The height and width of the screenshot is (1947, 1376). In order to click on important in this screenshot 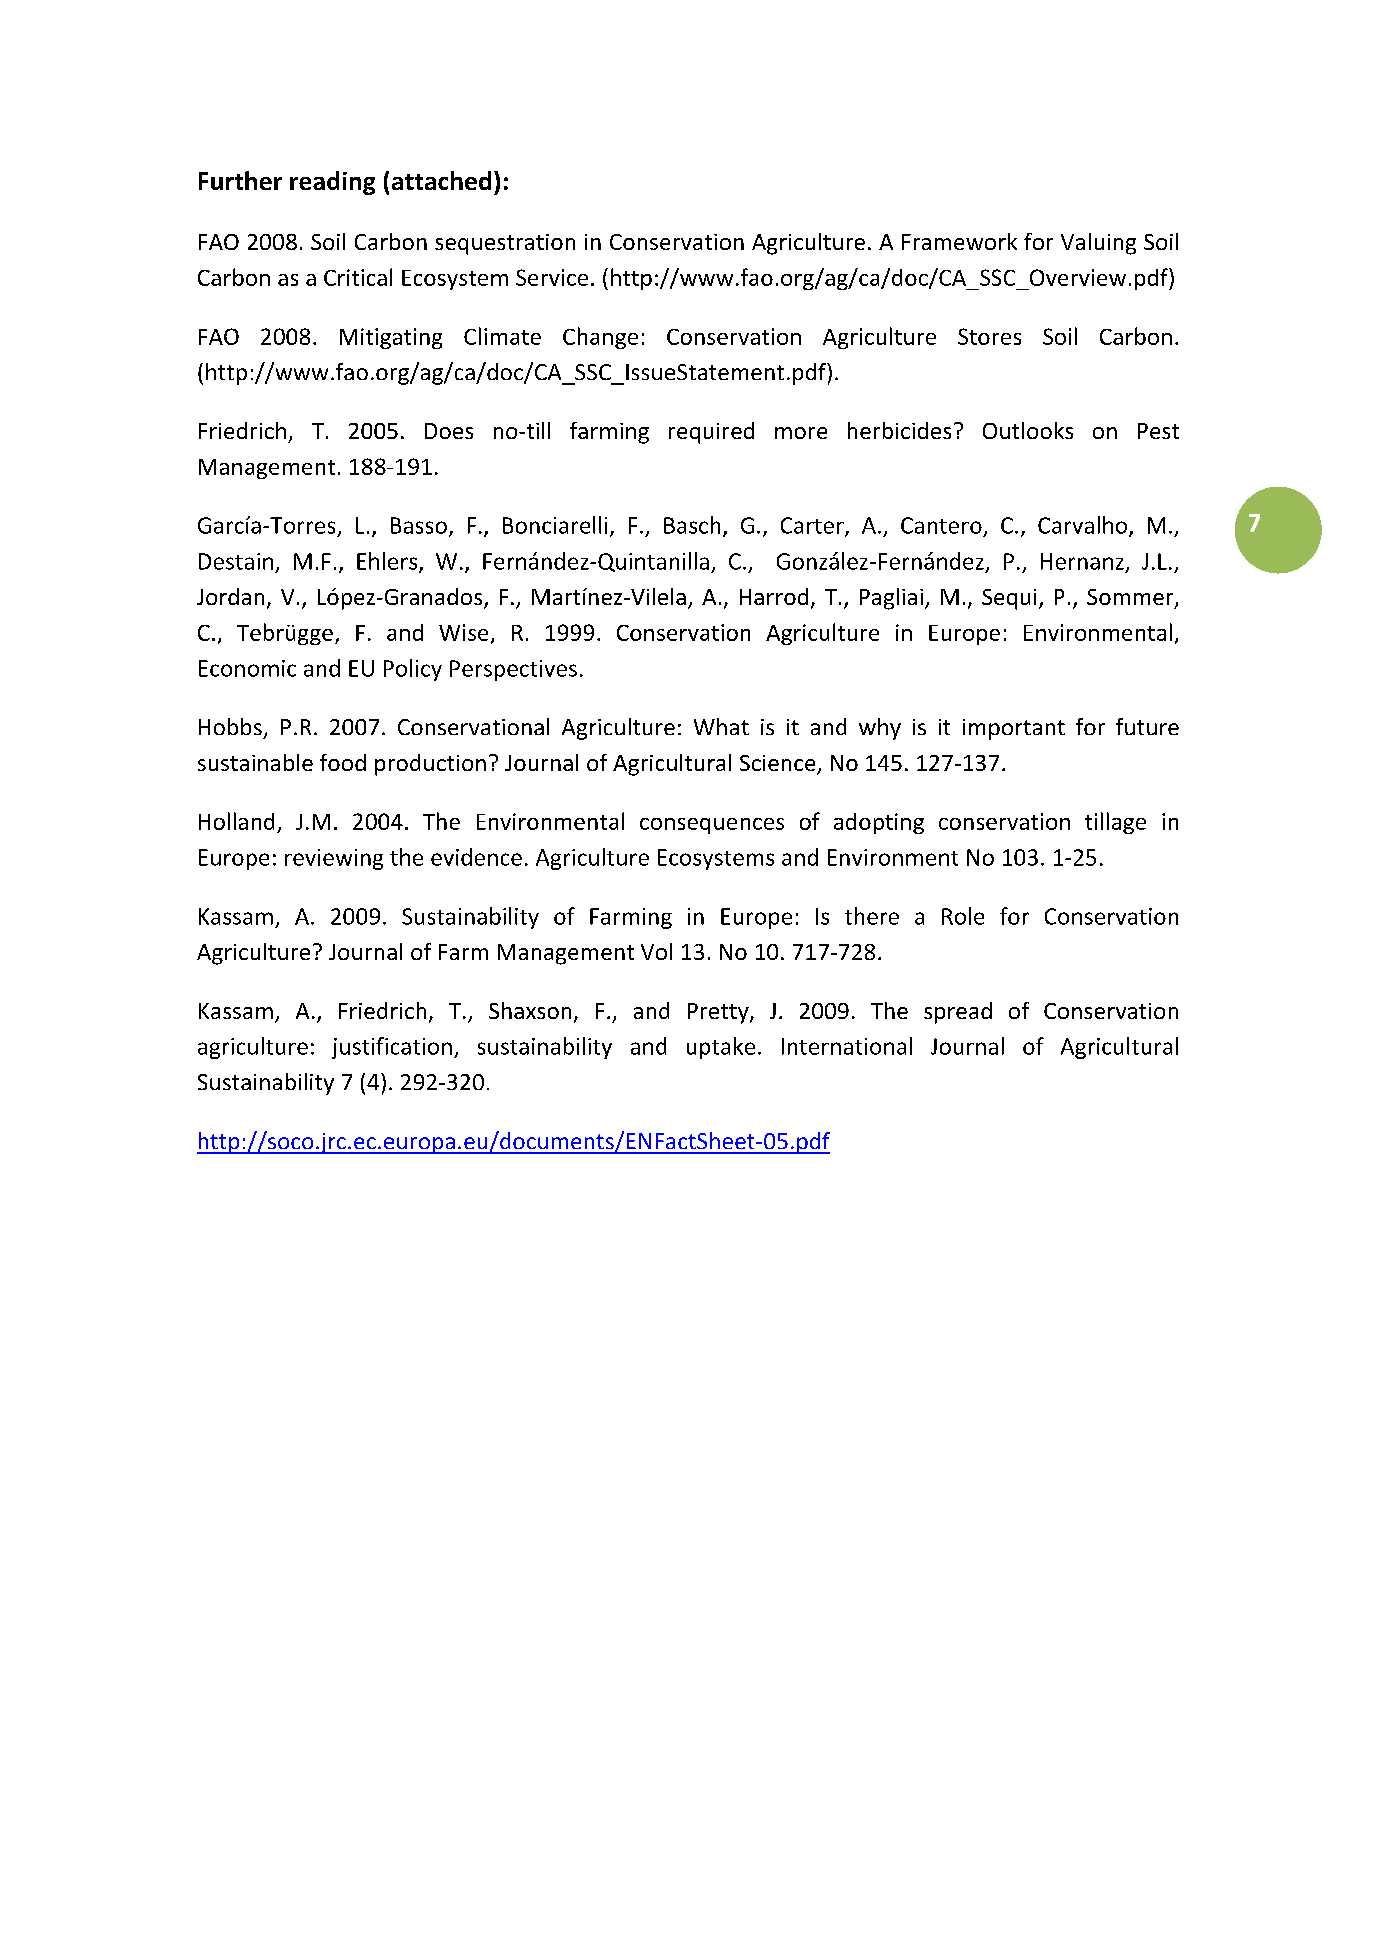, I will do `click(1014, 729)`.
